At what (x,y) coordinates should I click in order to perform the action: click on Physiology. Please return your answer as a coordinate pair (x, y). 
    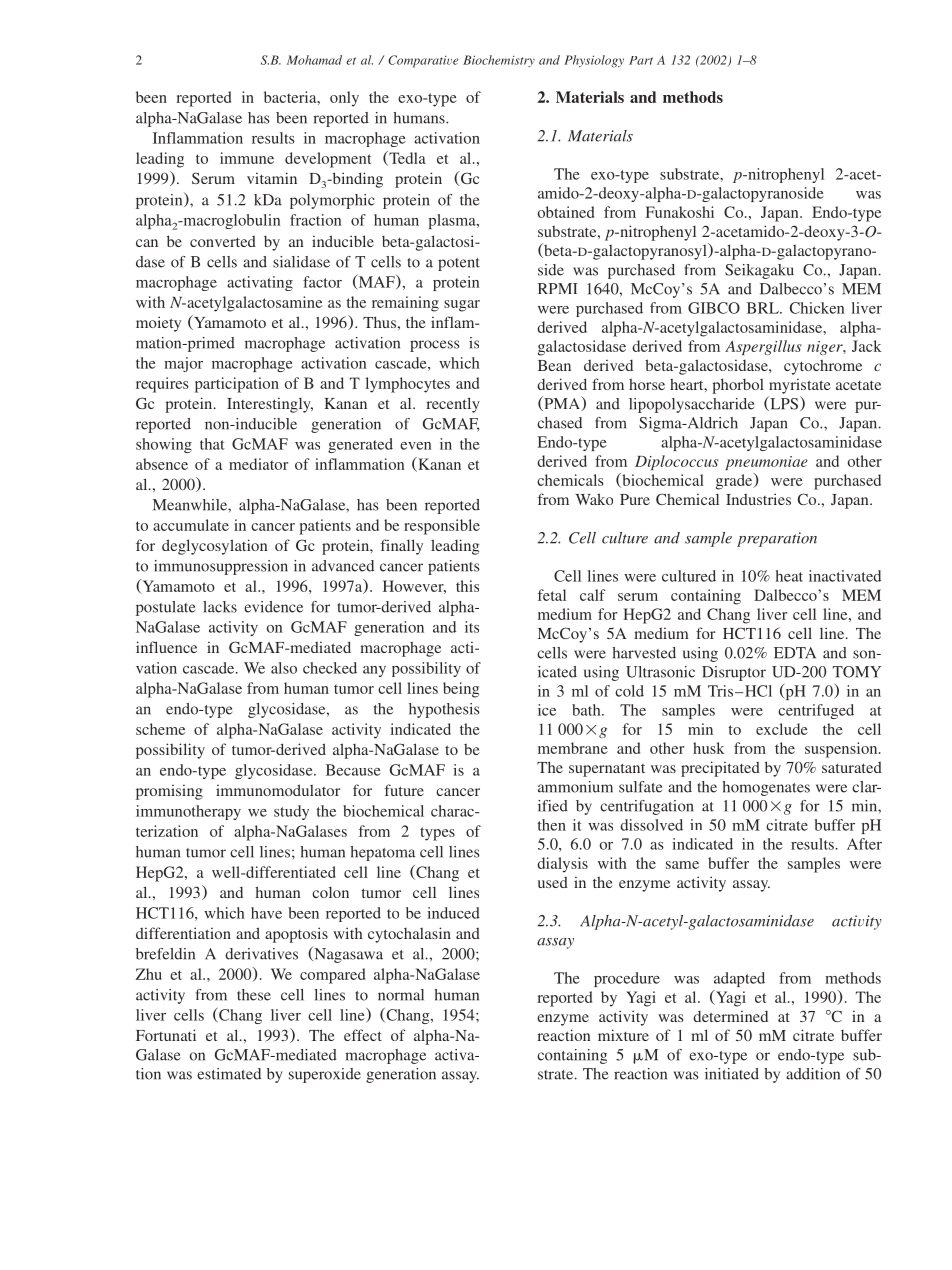
    Looking at the image, I should click on (594, 61).
